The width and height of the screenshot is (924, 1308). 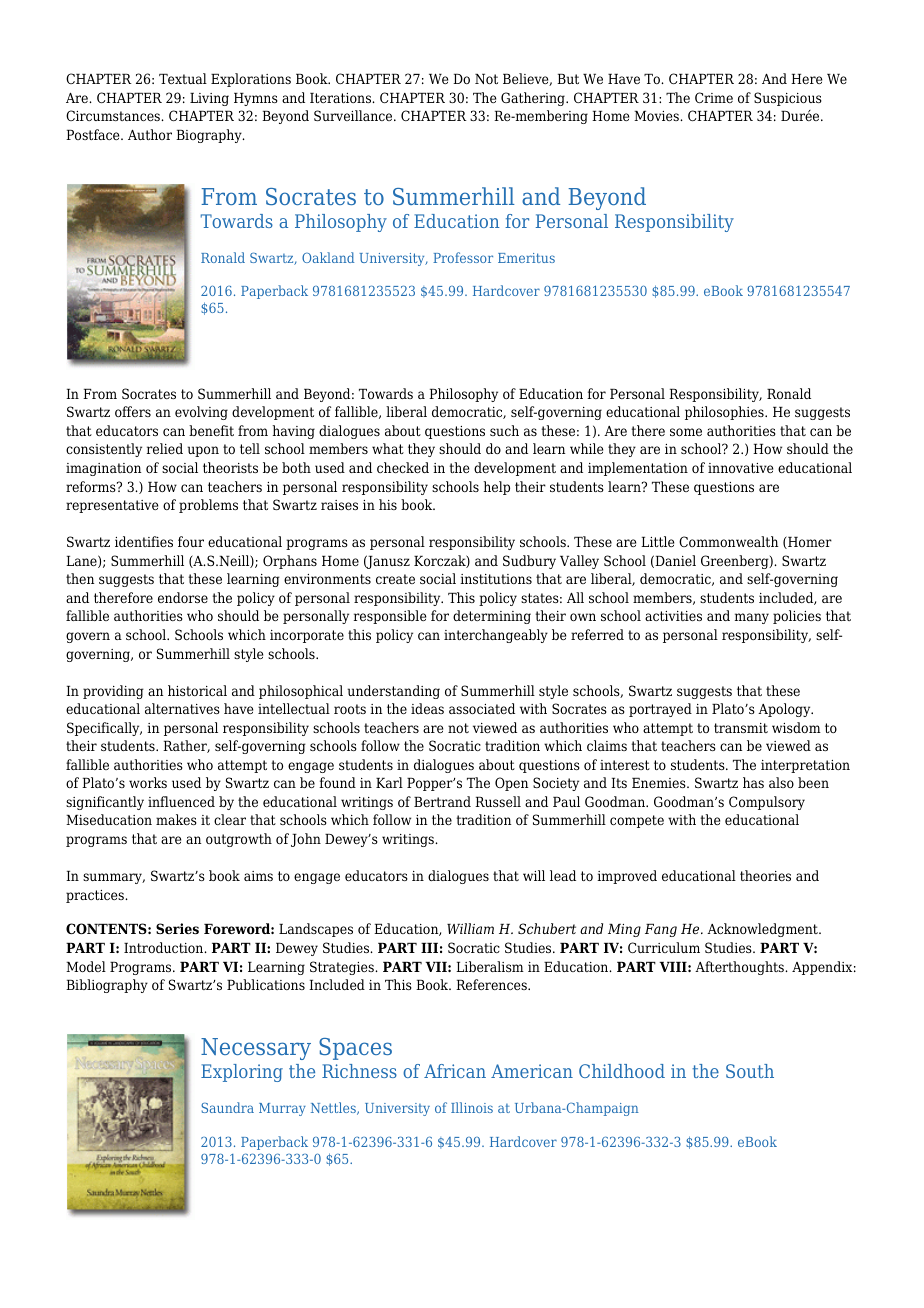 What do you see at coordinates (133, 411) in the screenshot?
I see `offers` at bounding box center [133, 411].
